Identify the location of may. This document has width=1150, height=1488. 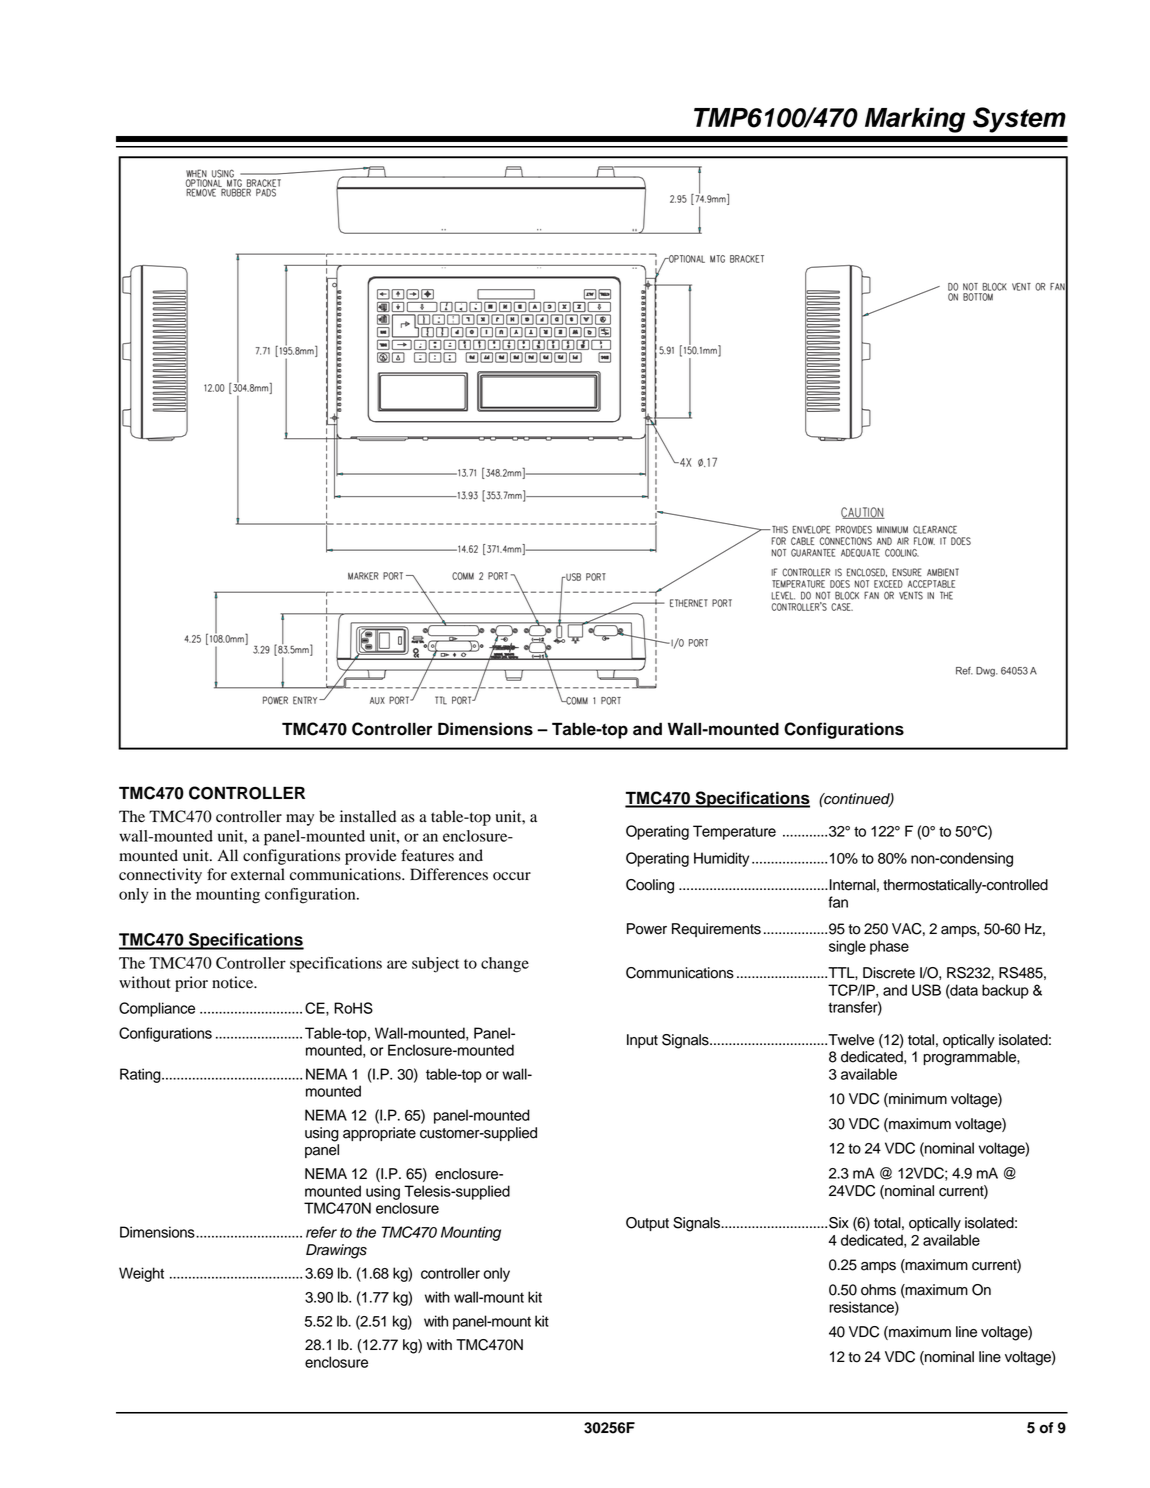
(300, 820).
